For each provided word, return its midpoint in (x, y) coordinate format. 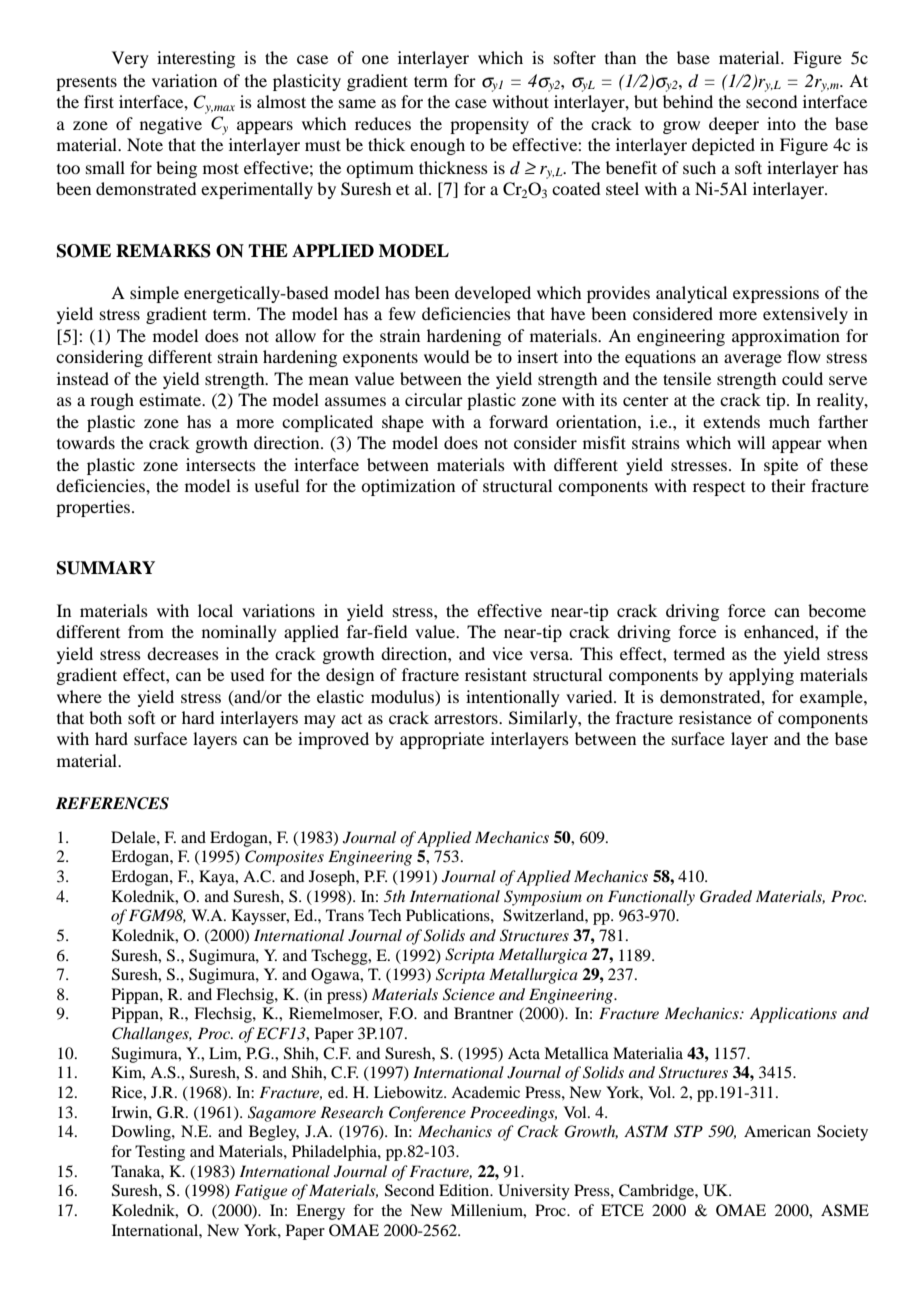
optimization (408, 487)
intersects (221, 464)
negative (171, 125)
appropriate (442, 740)
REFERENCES (112, 803)
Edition (465, 1190)
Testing (160, 1153)
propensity (489, 125)
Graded (726, 896)
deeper (734, 125)
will (751, 442)
